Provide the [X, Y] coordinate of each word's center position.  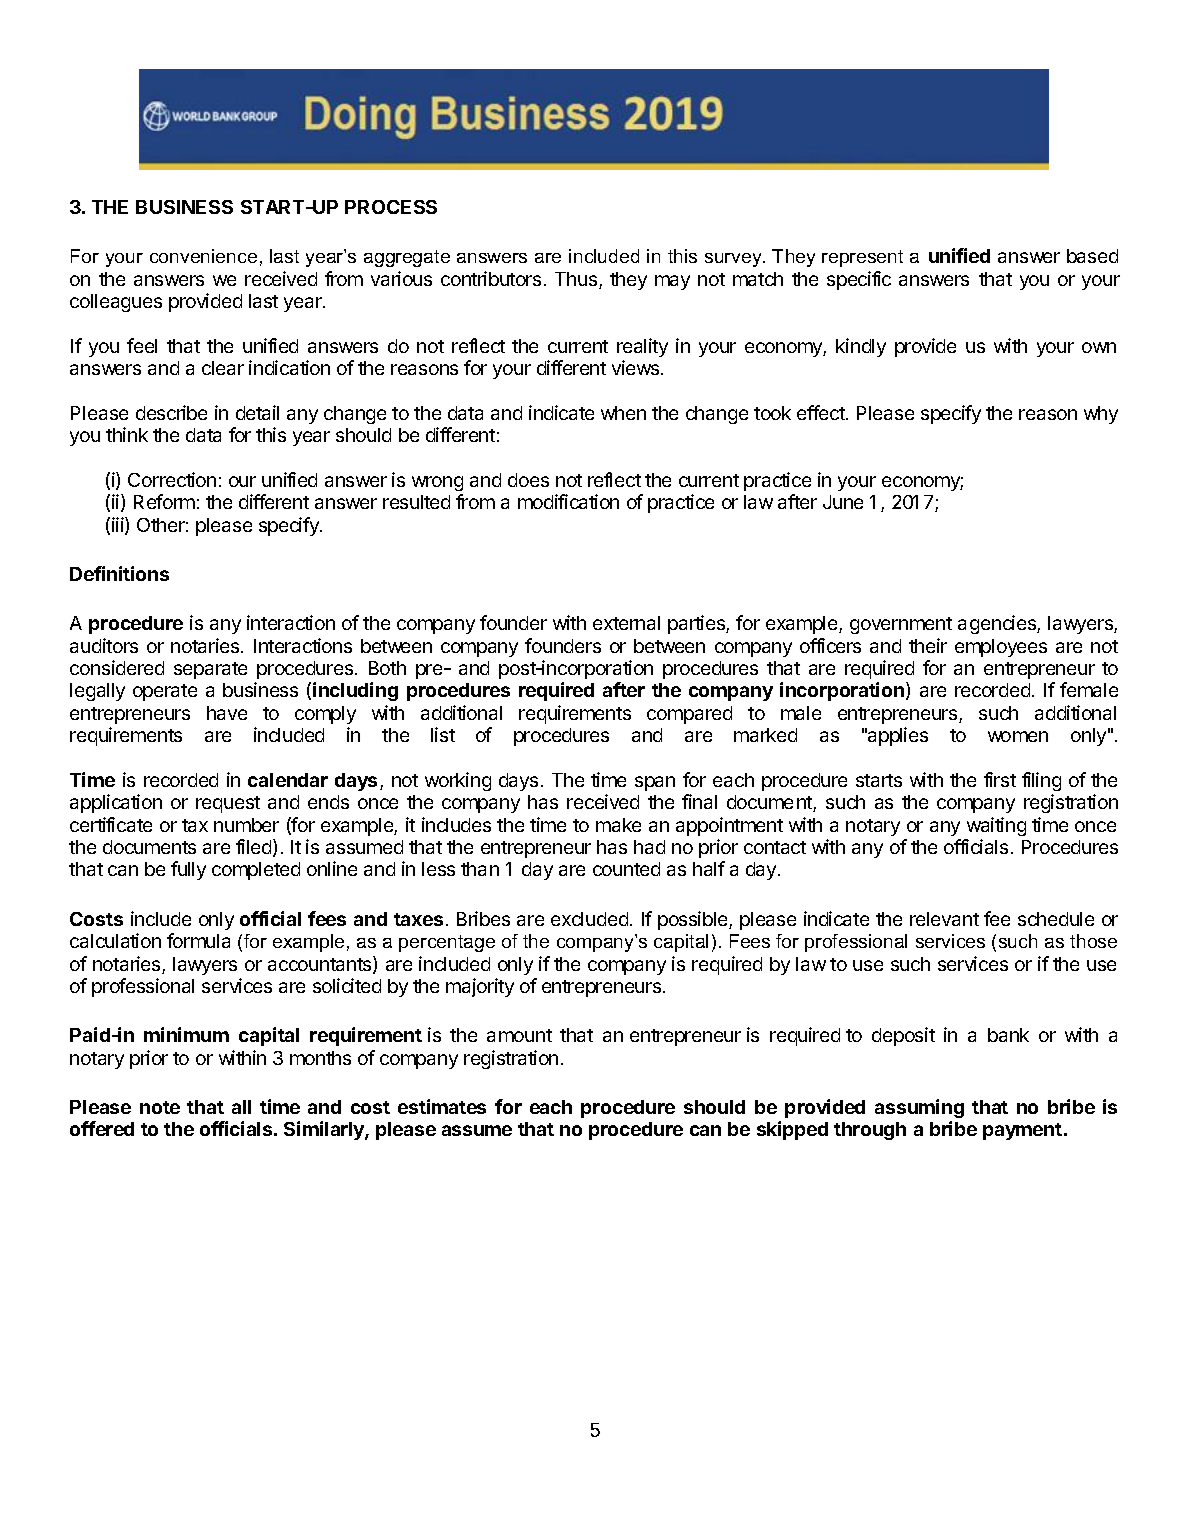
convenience [203, 256]
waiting [996, 826]
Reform [164, 501]
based [1092, 256]
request [228, 804]
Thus [577, 280]
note [160, 1107]
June [843, 502]
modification [568, 501]
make [618, 825]
